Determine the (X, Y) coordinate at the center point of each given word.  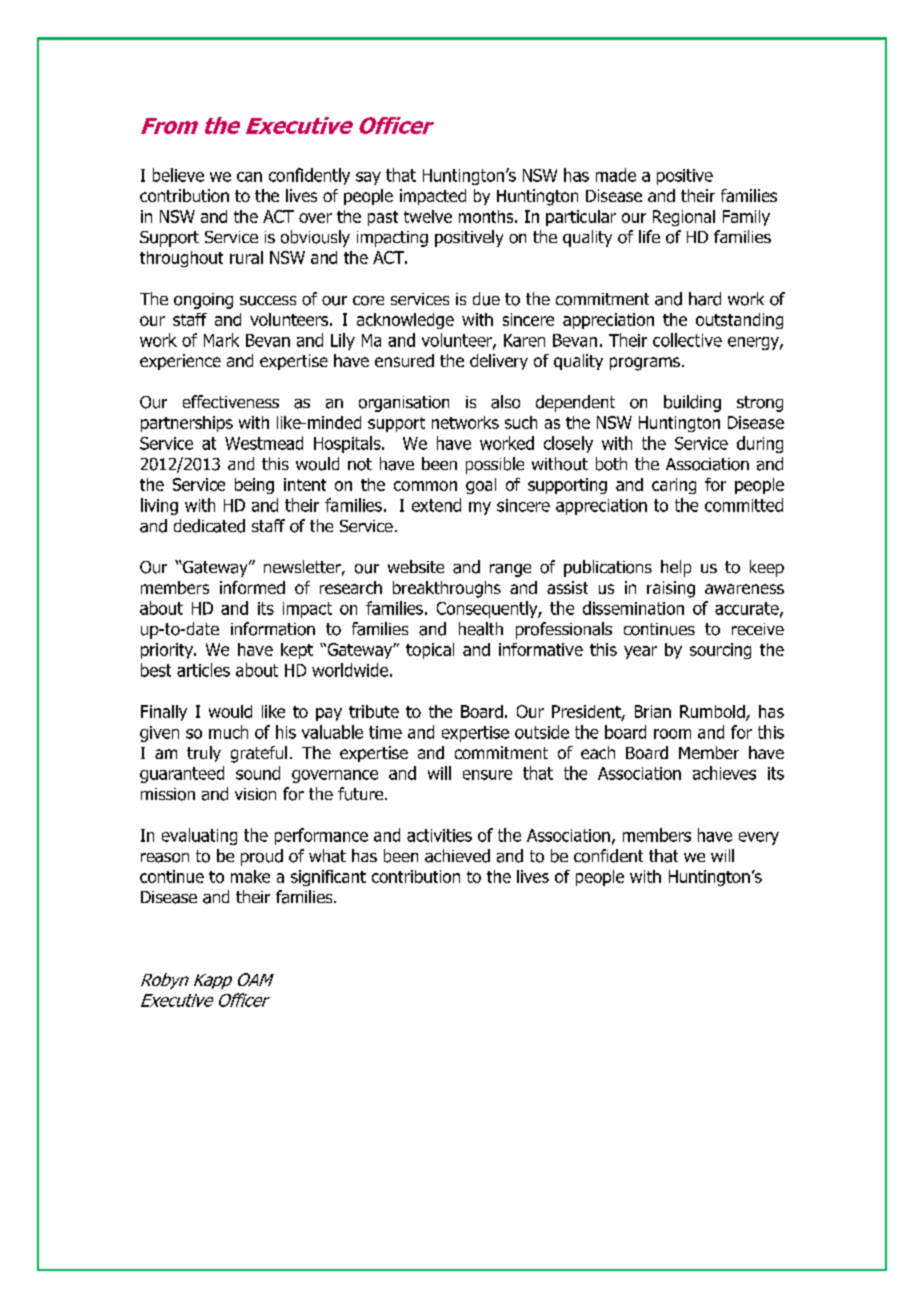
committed (744, 505)
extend (436, 505)
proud (262, 857)
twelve (428, 216)
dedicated (209, 526)
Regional (684, 218)
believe (178, 175)
